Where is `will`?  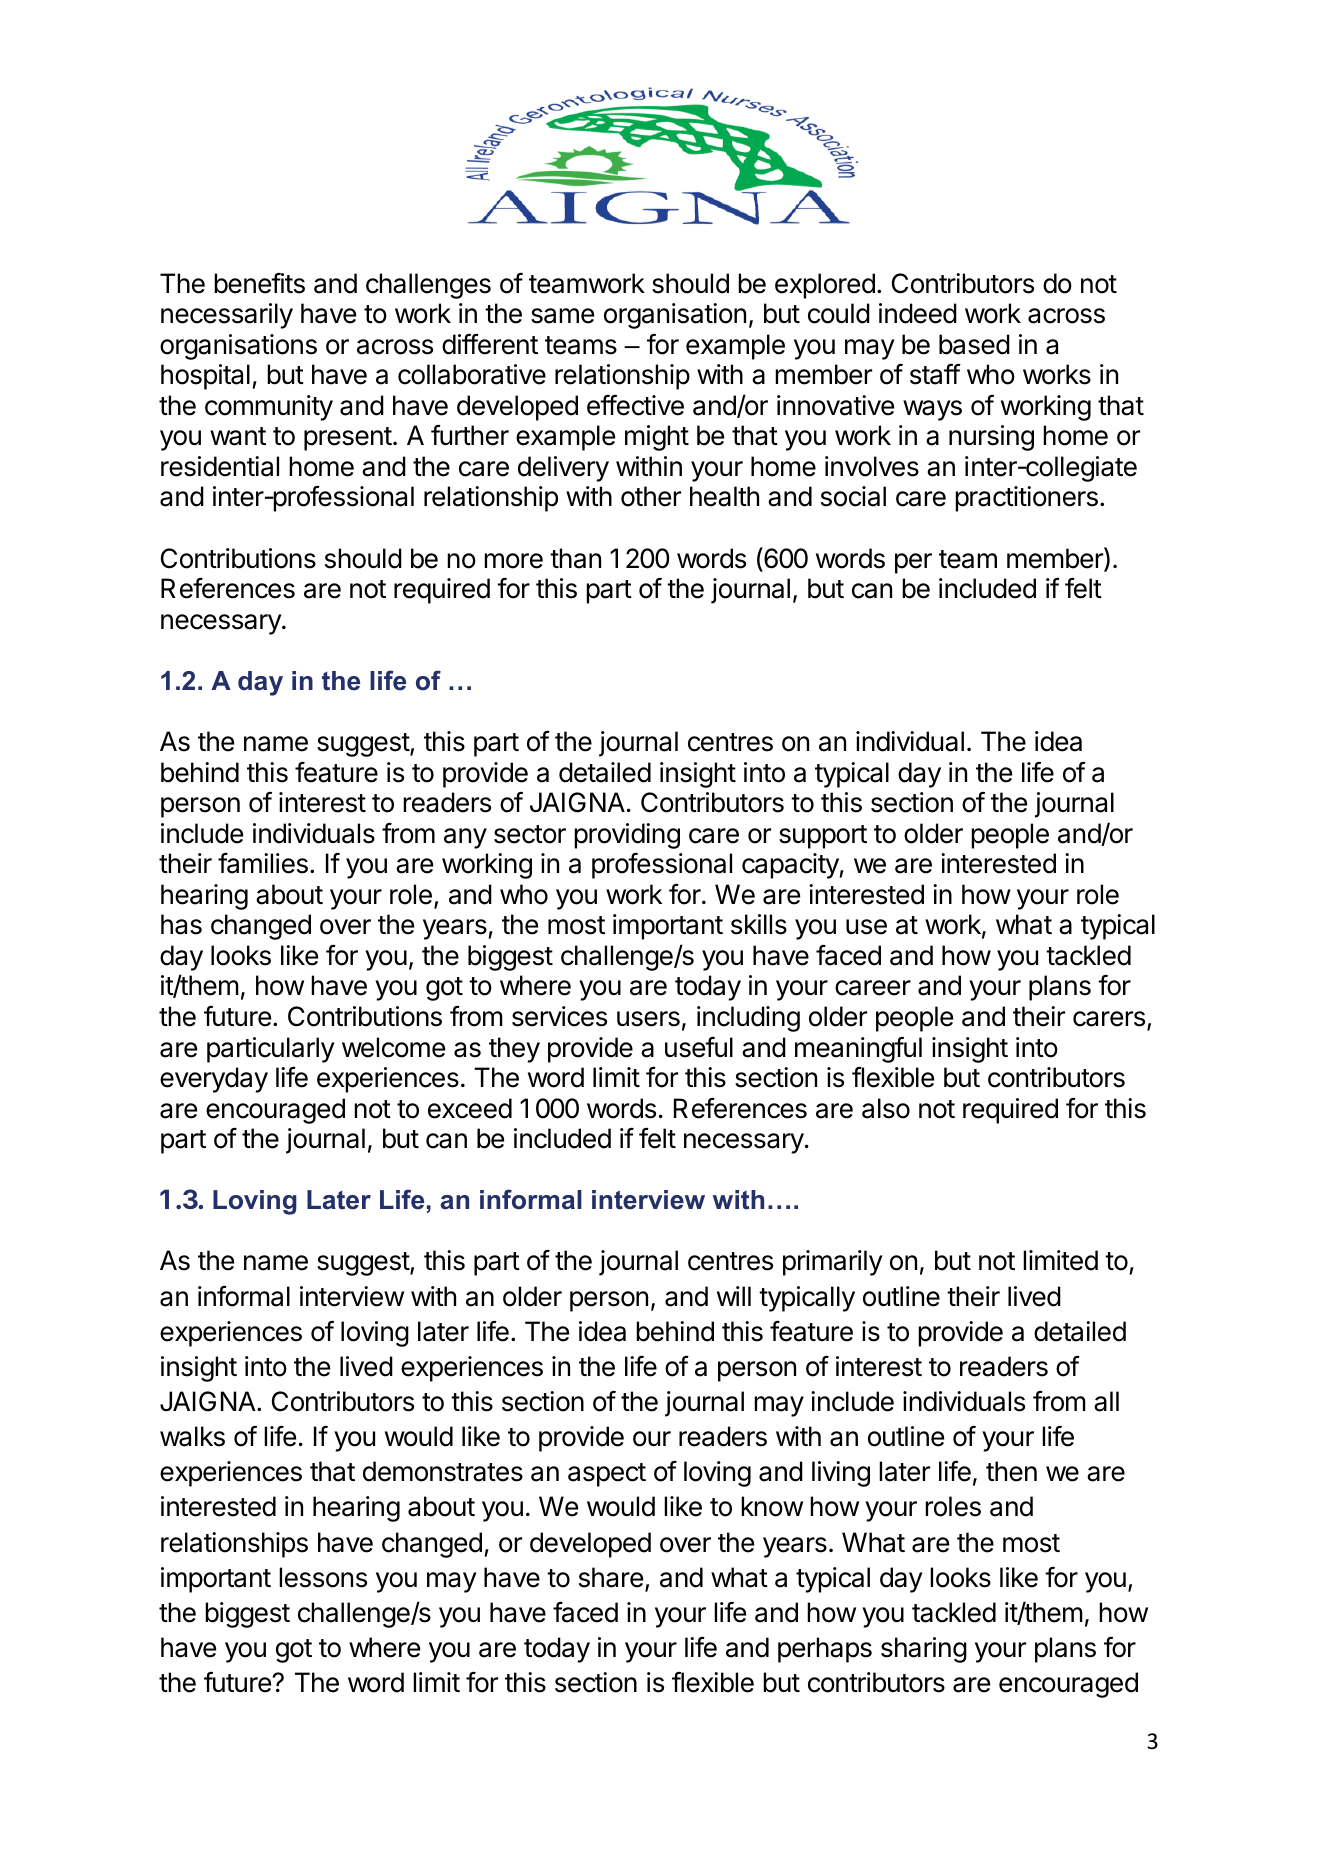
will is located at coordinates (734, 1296).
